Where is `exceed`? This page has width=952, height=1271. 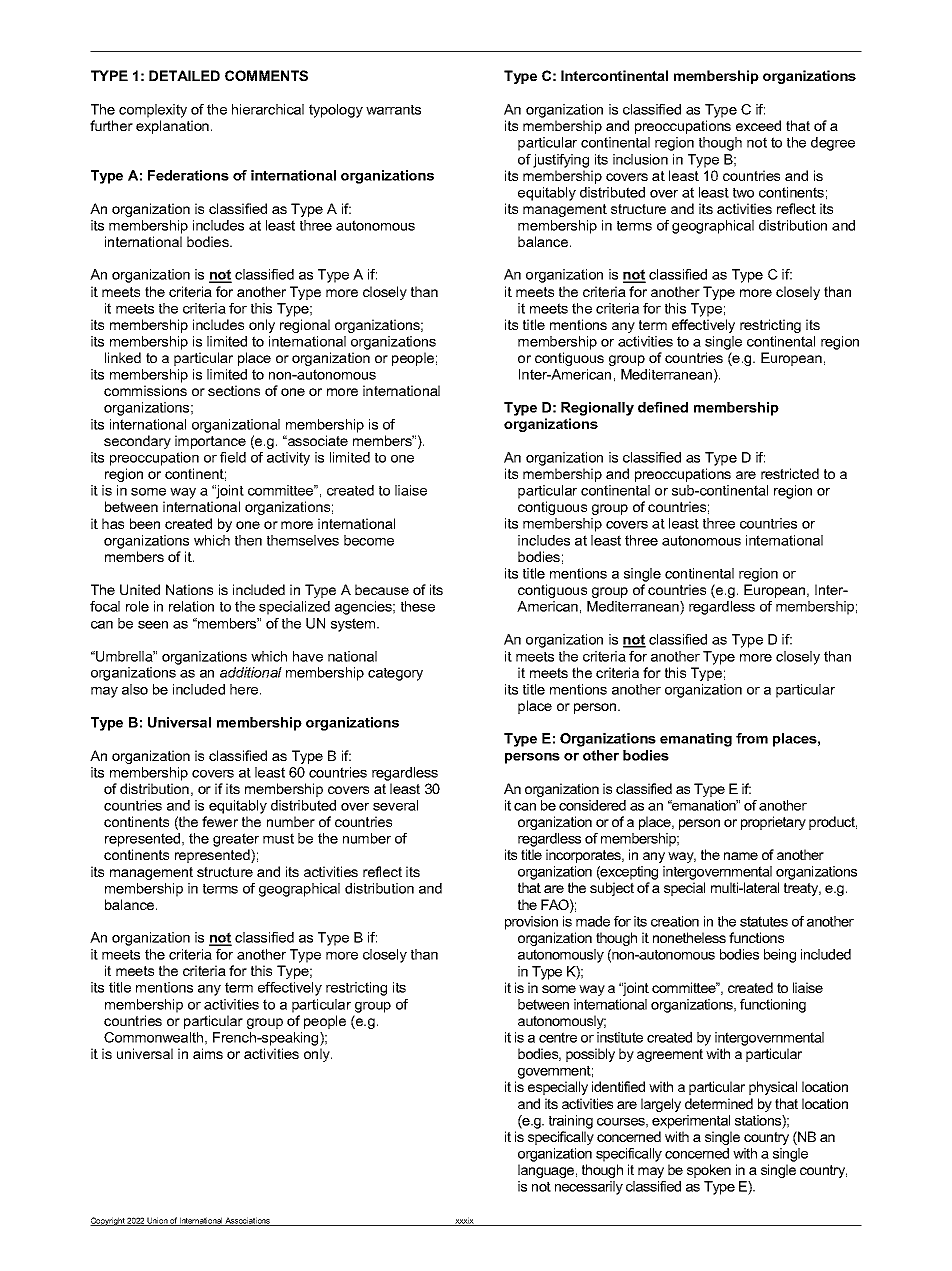
exceed is located at coordinates (758, 125).
